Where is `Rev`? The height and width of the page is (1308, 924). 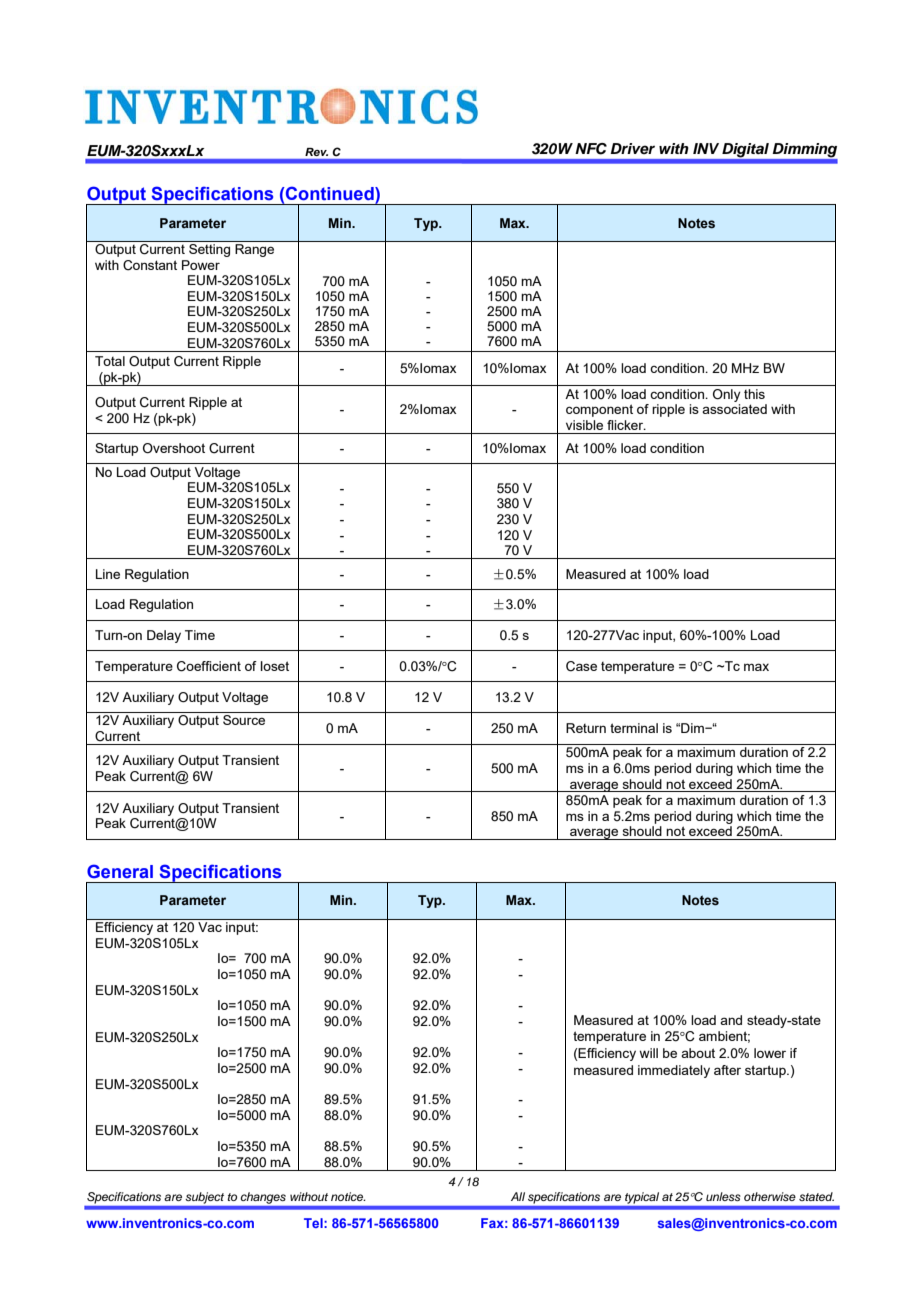 Rev is located at coordinates (316, 152).
